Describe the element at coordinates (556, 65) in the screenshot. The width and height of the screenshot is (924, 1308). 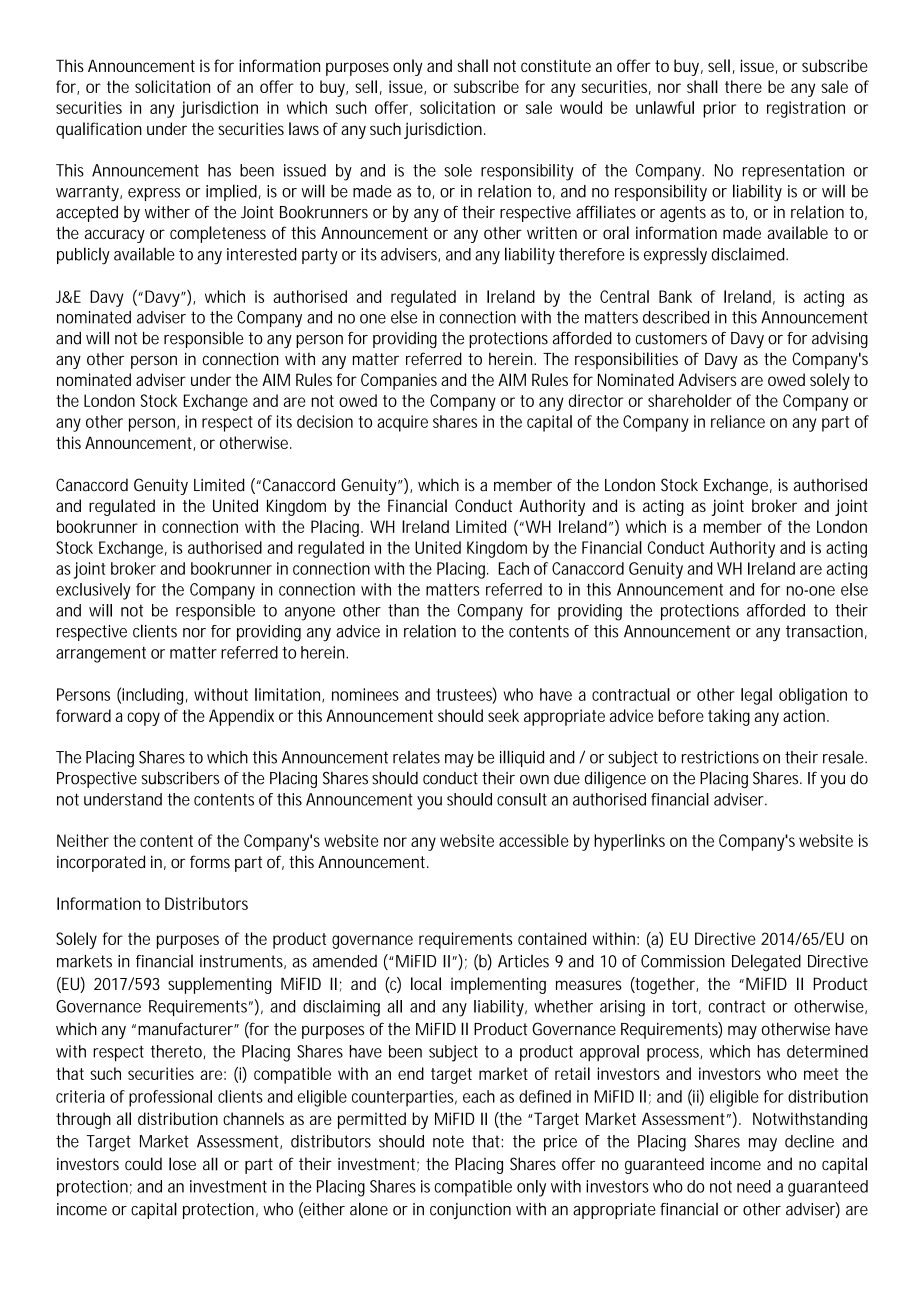
I see `constitute` at that location.
